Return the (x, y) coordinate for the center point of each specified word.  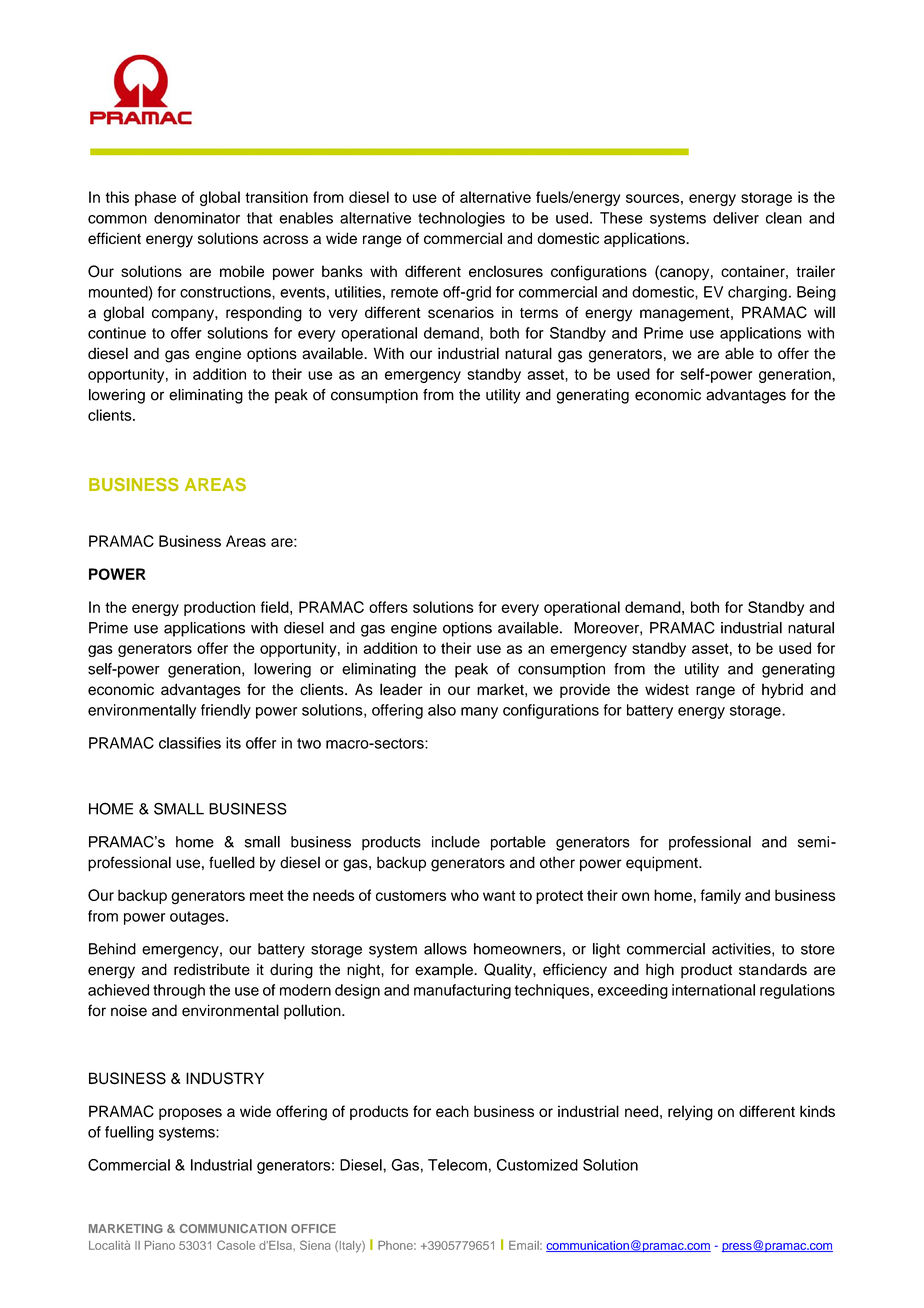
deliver (736, 218)
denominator (197, 218)
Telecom (457, 1165)
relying (690, 1113)
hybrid (782, 691)
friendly (226, 711)
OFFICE (313, 1228)
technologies (461, 219)
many (479, 713)
